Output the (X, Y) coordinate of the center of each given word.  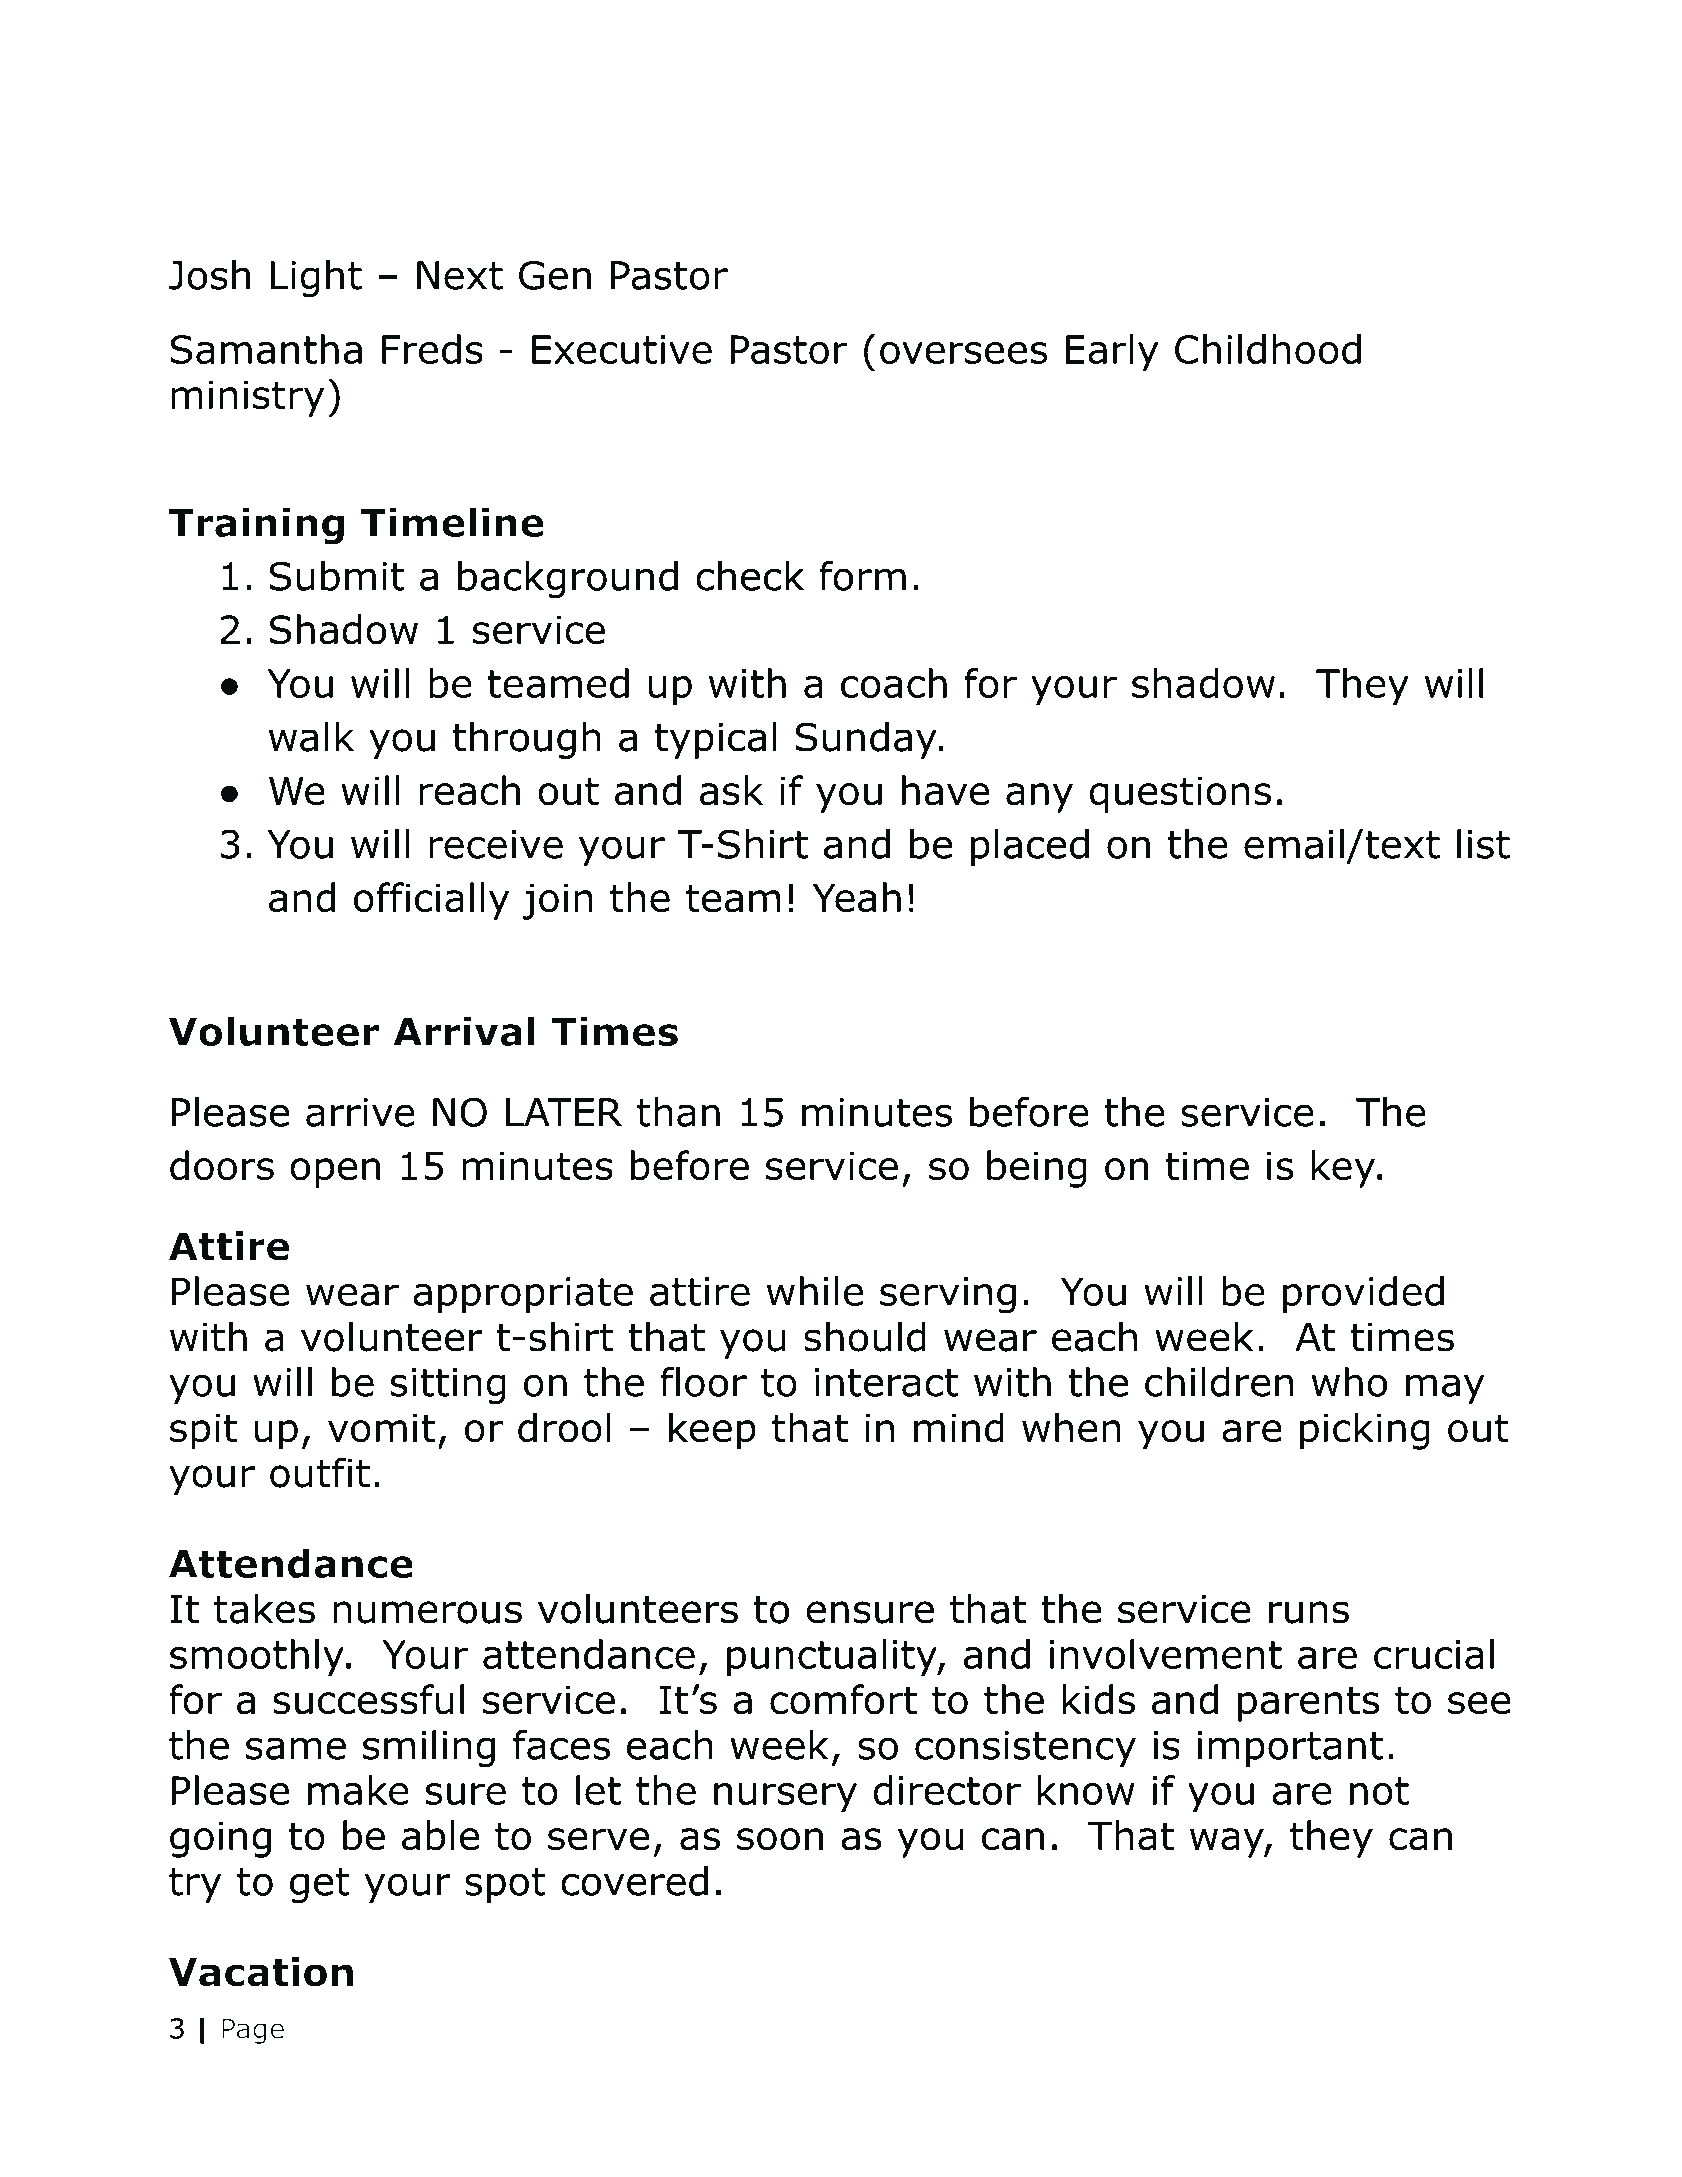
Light (316, 278)
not (1379, 1791)
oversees (964, 353)
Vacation (261, 1972)
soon (780, 1839)
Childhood (1268, 349)
